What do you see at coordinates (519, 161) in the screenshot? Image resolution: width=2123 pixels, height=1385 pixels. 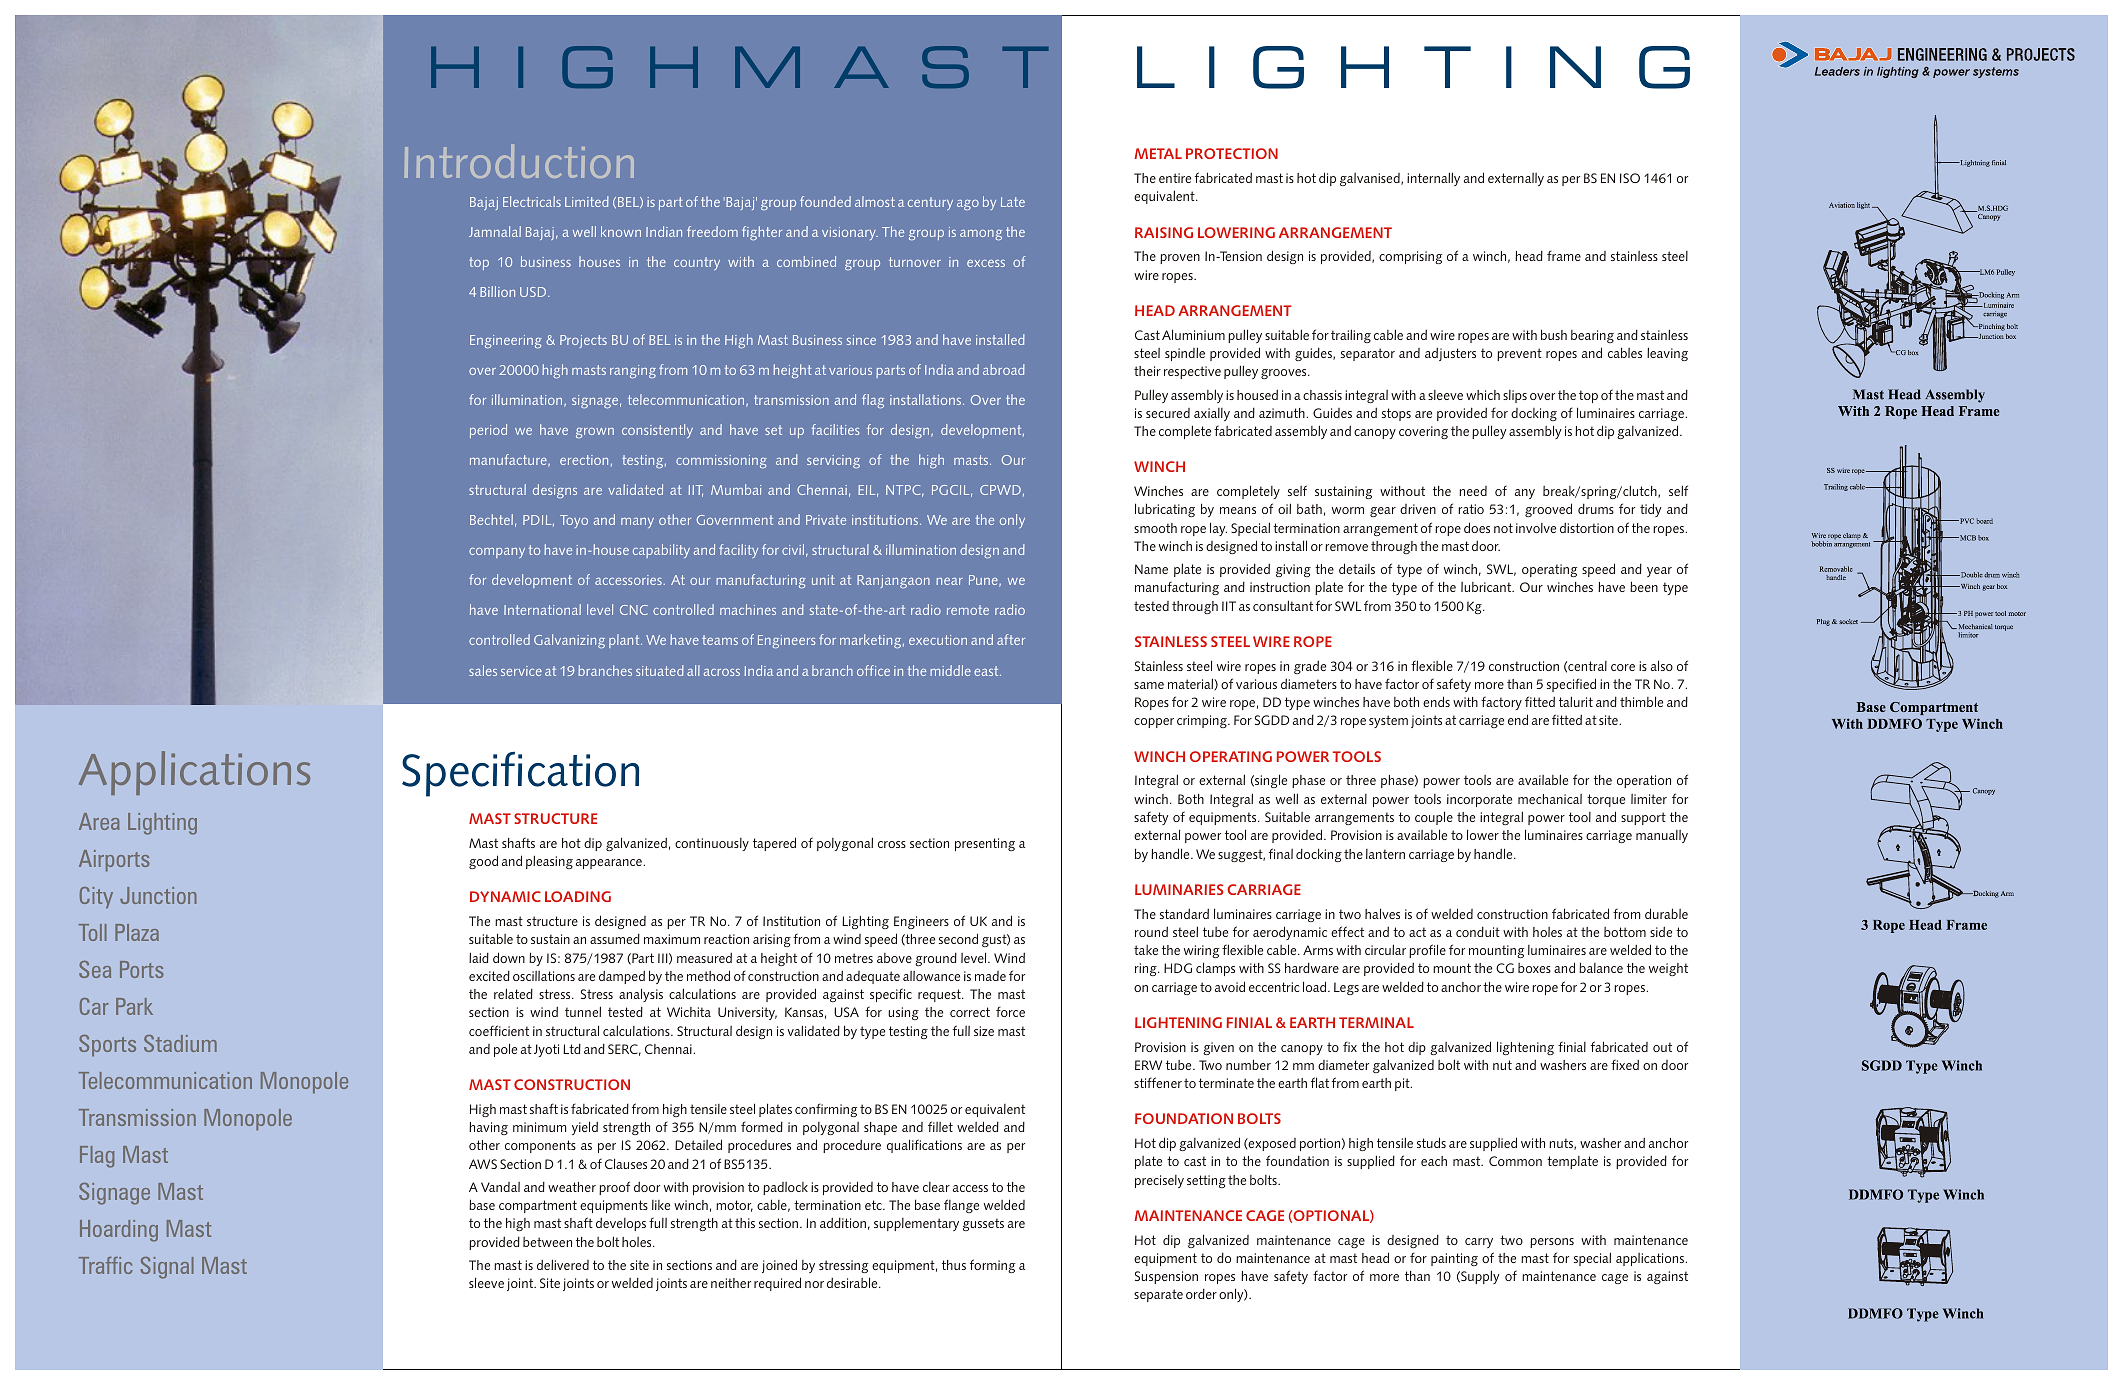 I see `Introduction` at bounding box center [519, 161].
